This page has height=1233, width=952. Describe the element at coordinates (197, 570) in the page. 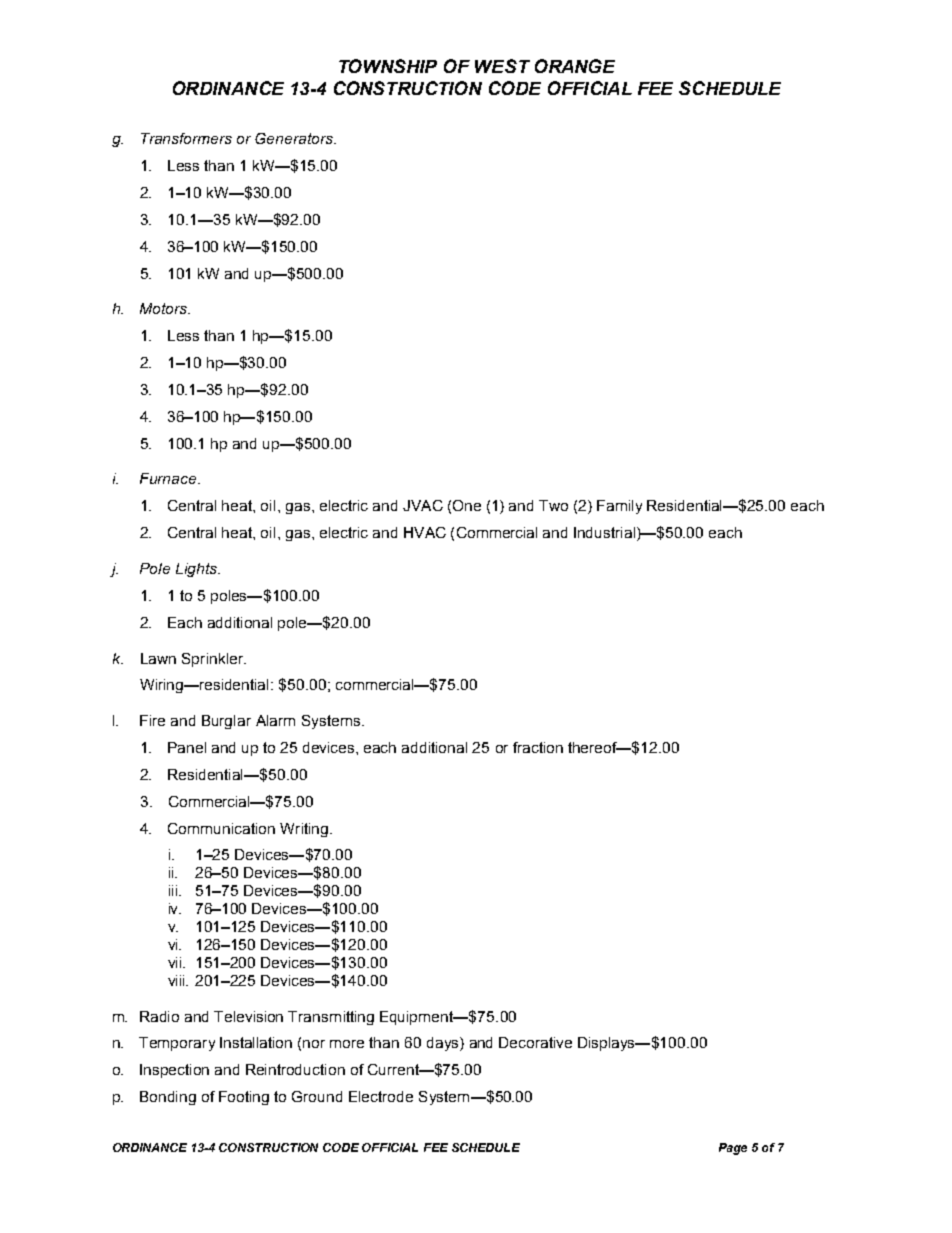

I see `Lights` at that location.
